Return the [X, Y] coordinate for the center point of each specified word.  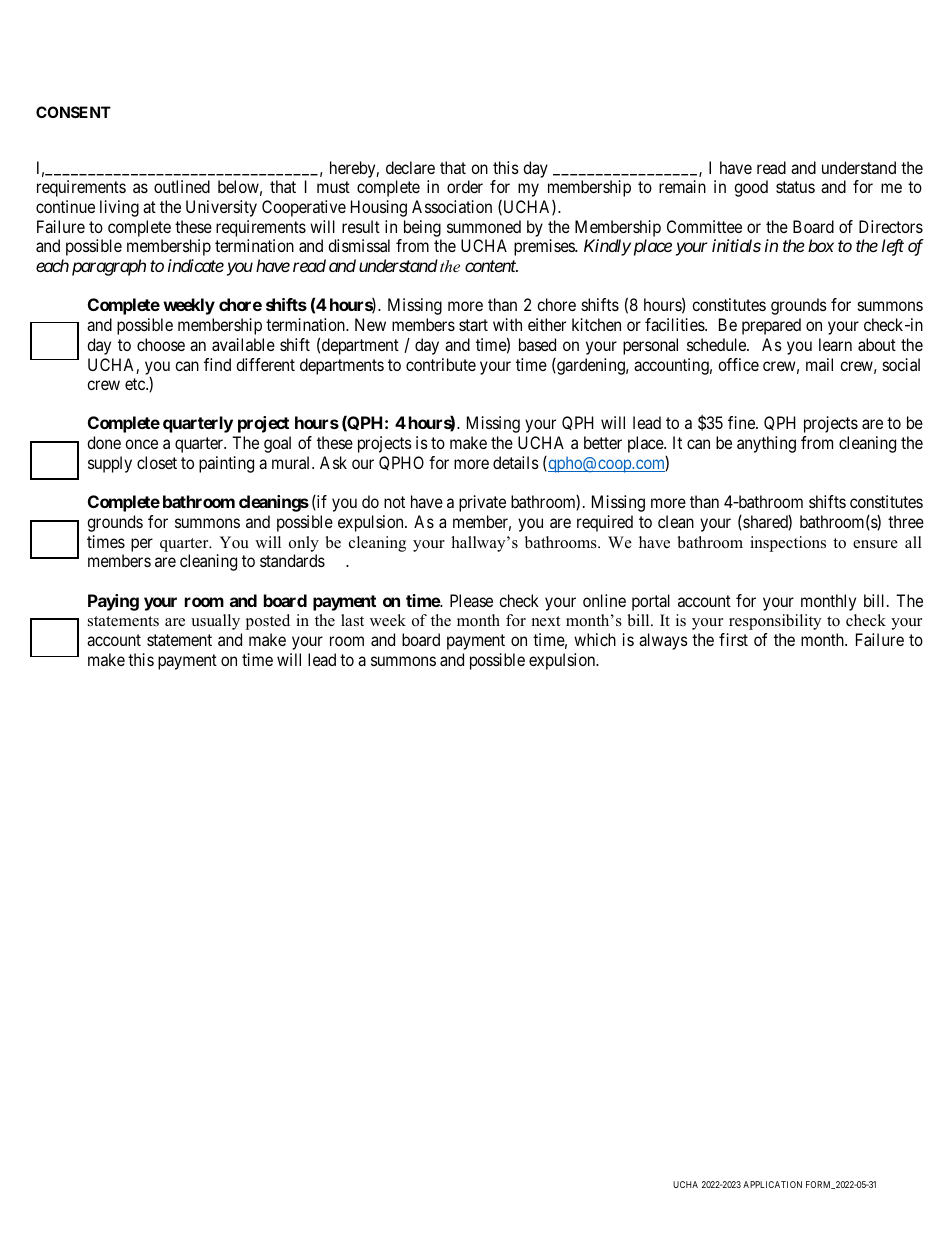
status [795, 187]
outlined [182, 186]
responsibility [775, 622]
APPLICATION [772, 1184]
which [595, 639]
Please [471, 600]
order [465, 186]
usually [215, 622]
